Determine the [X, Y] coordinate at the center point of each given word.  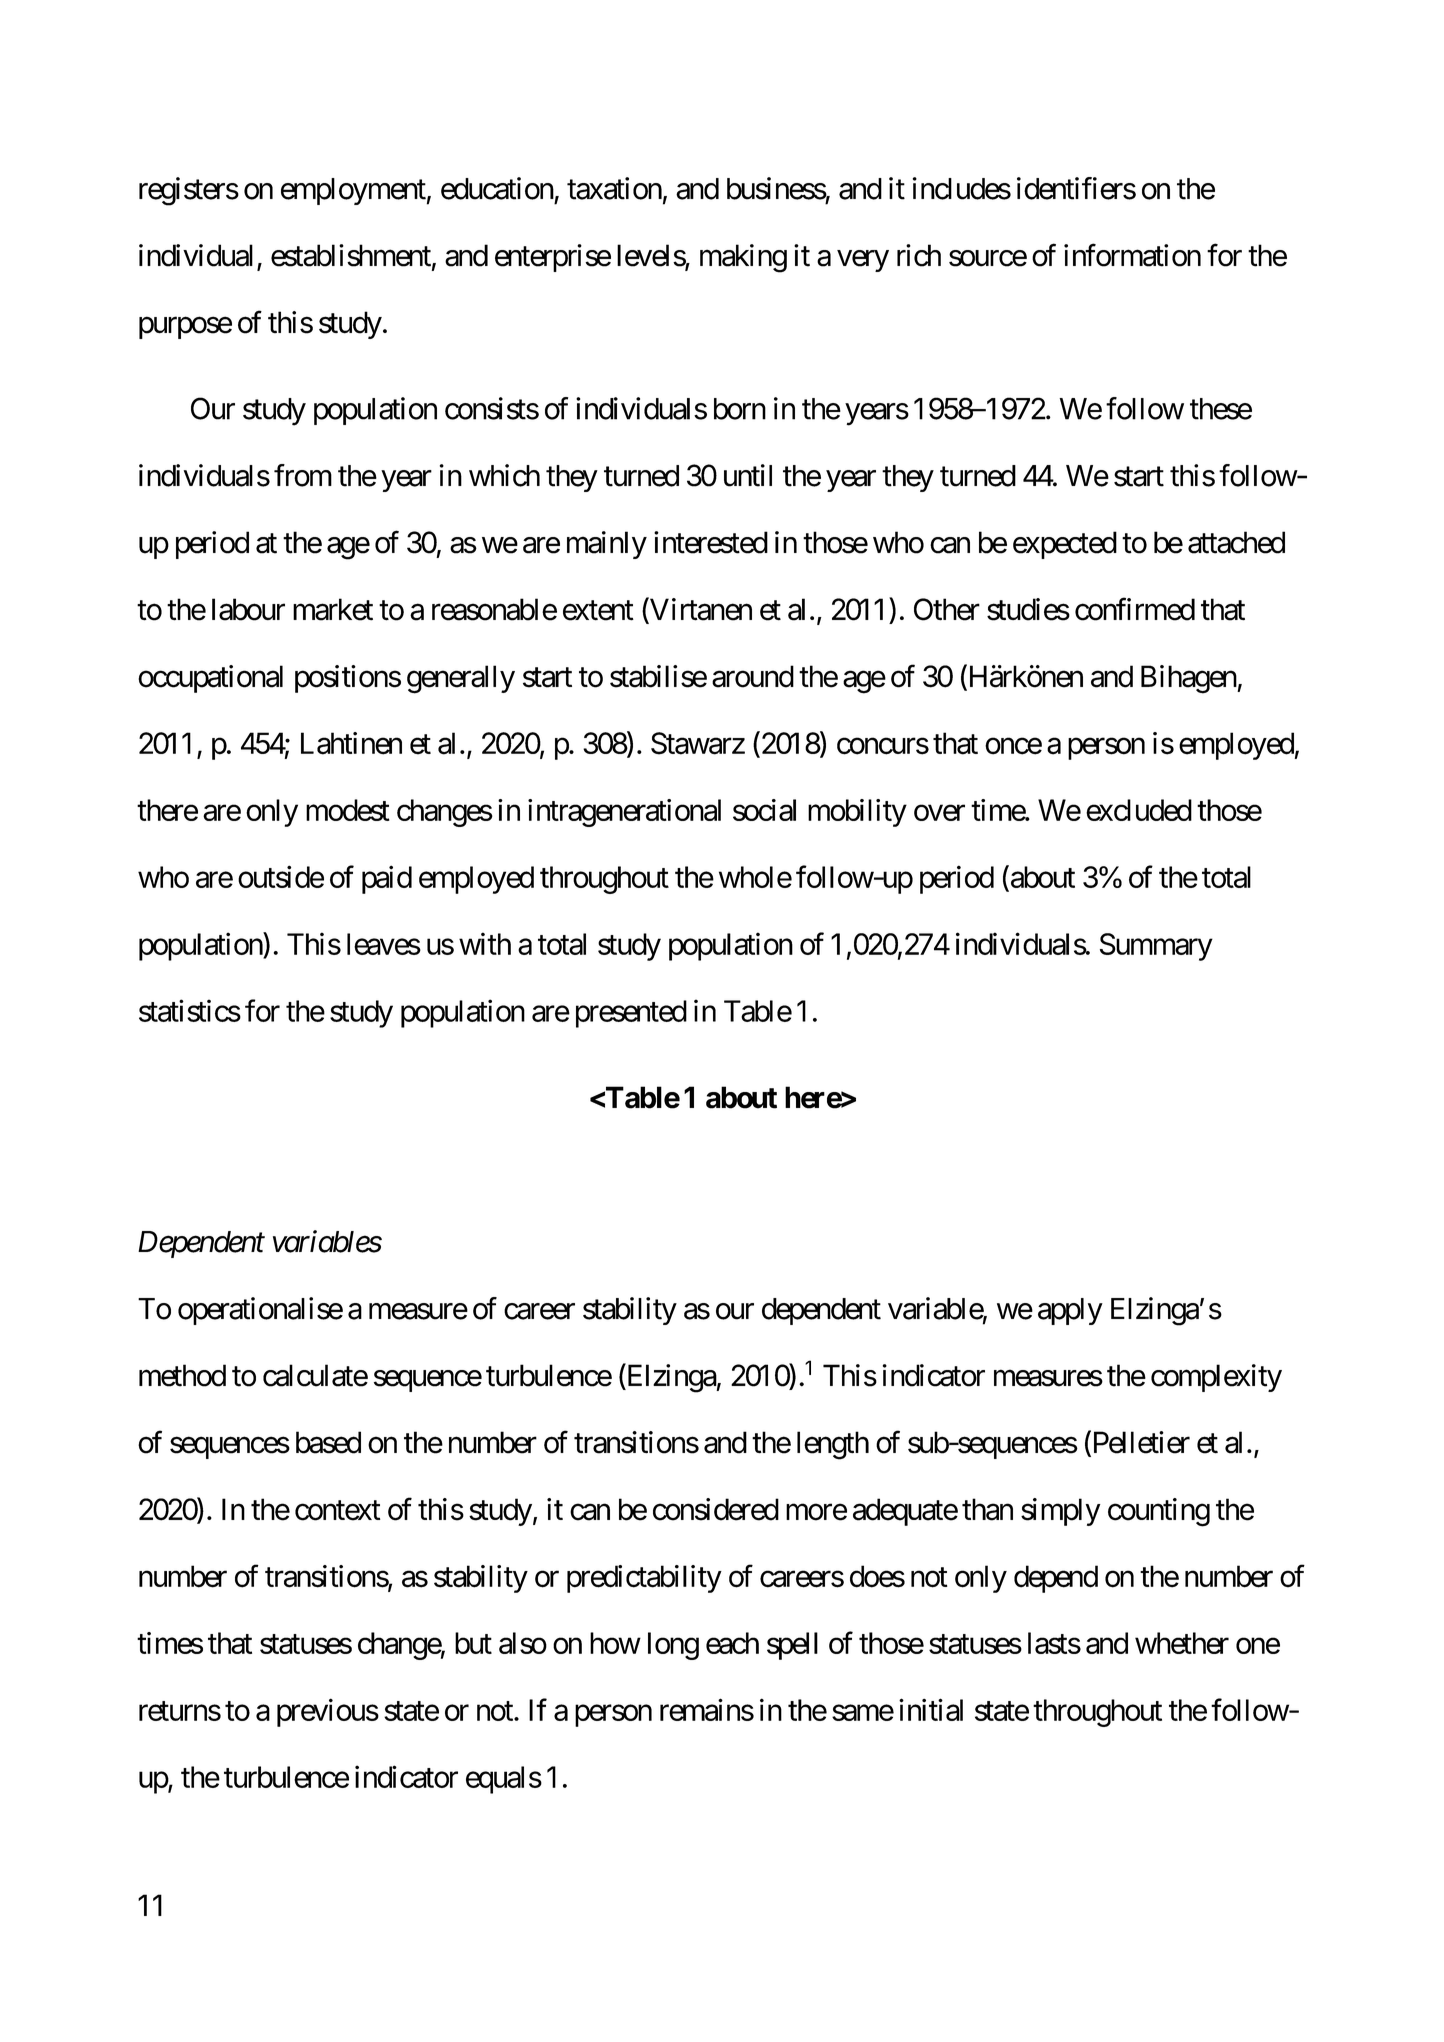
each [732, 1643]
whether [1182, 1643]
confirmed [1135, 609]
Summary [1156, 947]
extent [598, 611]
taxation [614, 188]
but [473, 1643]
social [764, 810]
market [333, 609]
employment [353, 191]
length [833, 1445]
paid [387, 879]
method [182, 1375]
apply [1070, 1311]
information [1132, 255]
